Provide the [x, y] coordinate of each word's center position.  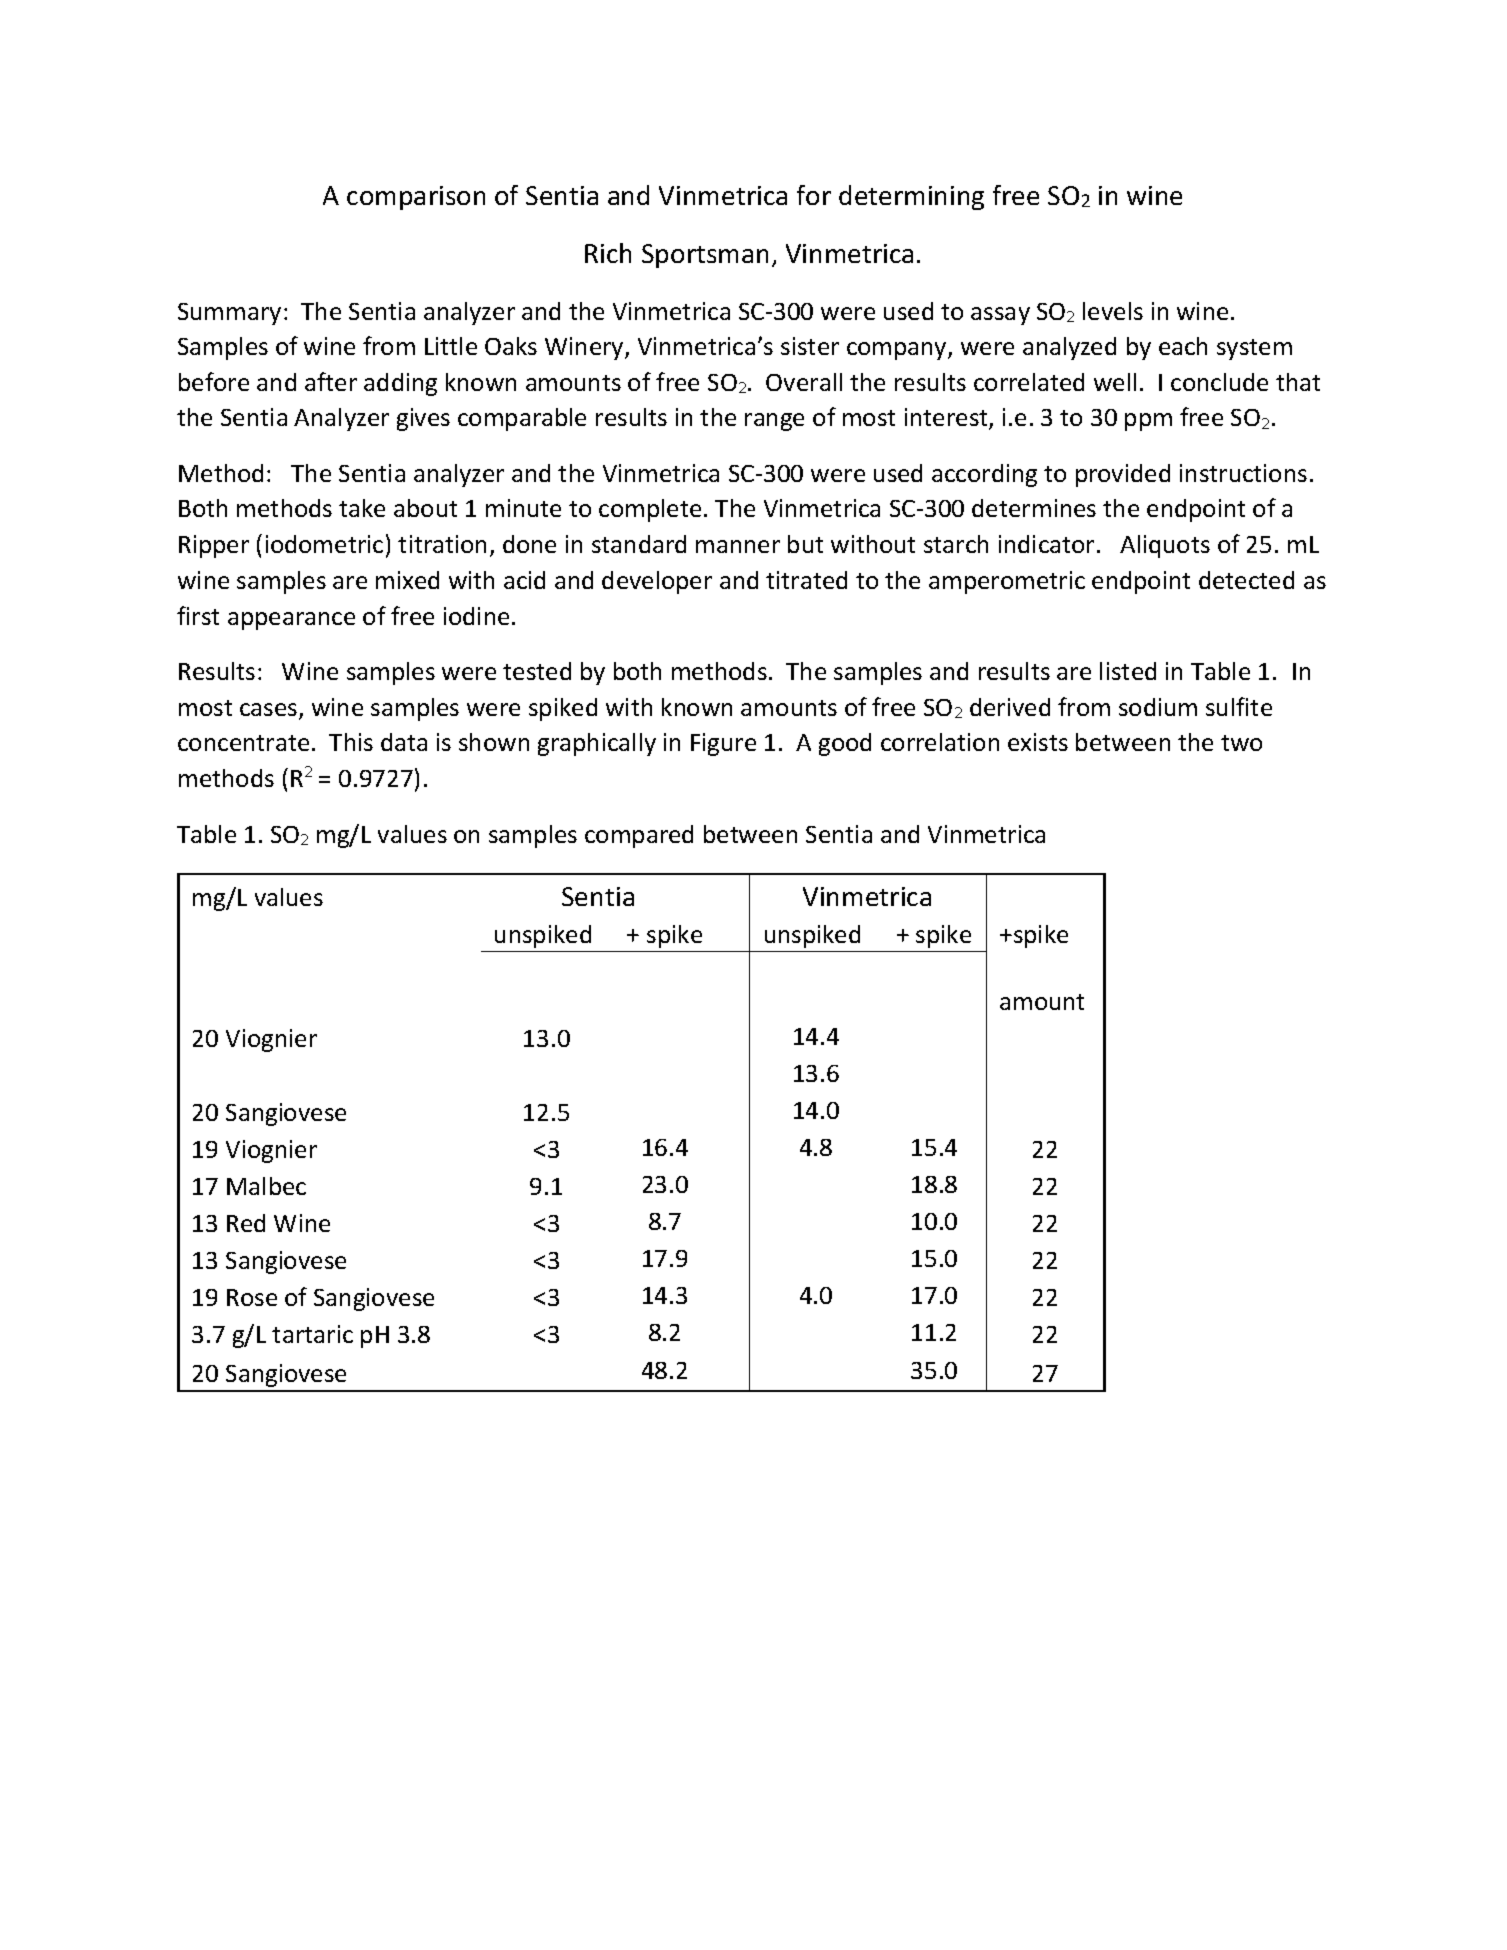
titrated [806, 580]
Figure [723, 744]
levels [1113, 311]
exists [1038, 742]
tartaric [312, 1334]
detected [1246, 580]
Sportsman [705, 256]
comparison [416, 198]
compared [639, 836]
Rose [252, 1297]
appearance [291, 621]
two [1241, 743]
